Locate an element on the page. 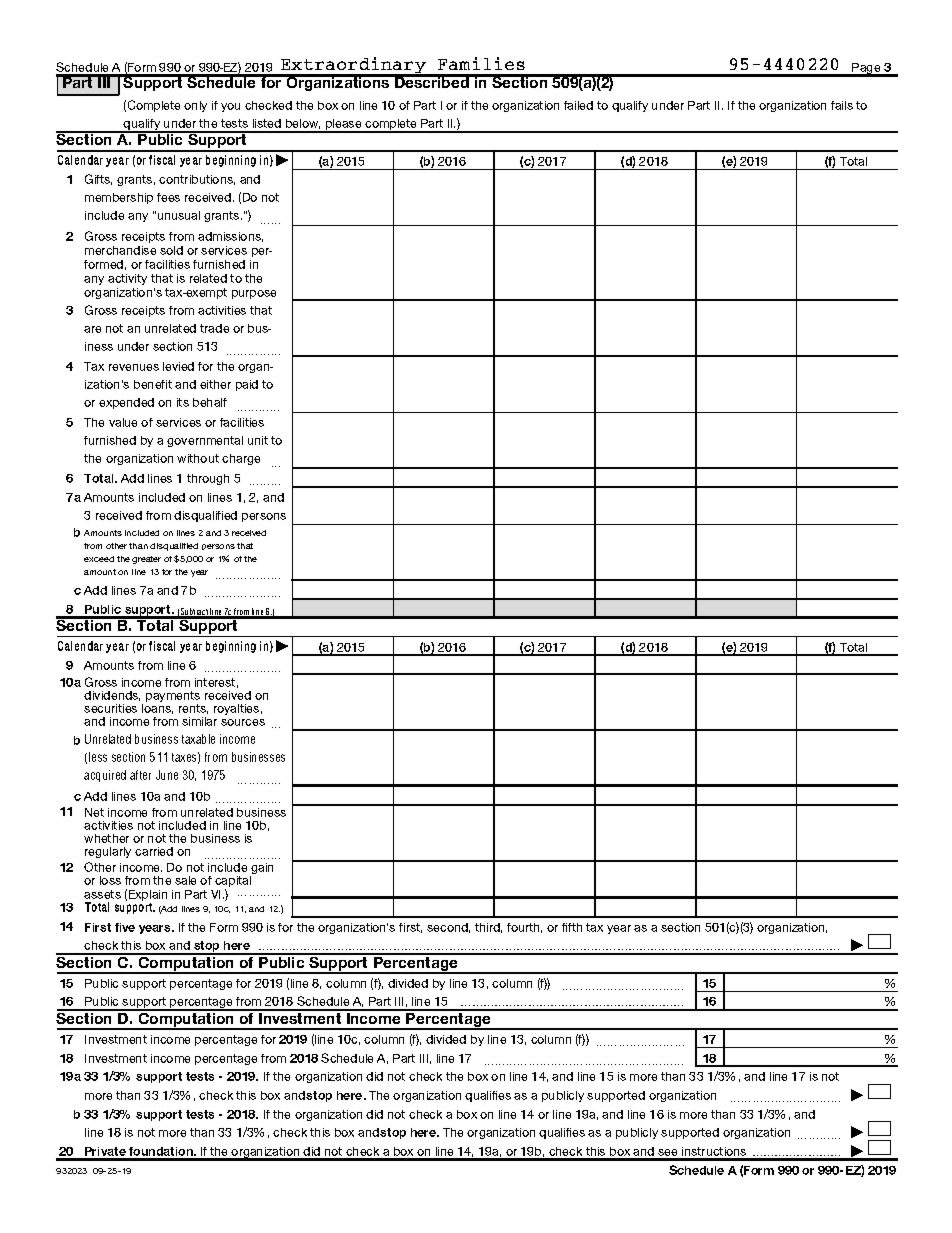 This image has width=952, height=1233. paid is located at coordinates (247, 385).
